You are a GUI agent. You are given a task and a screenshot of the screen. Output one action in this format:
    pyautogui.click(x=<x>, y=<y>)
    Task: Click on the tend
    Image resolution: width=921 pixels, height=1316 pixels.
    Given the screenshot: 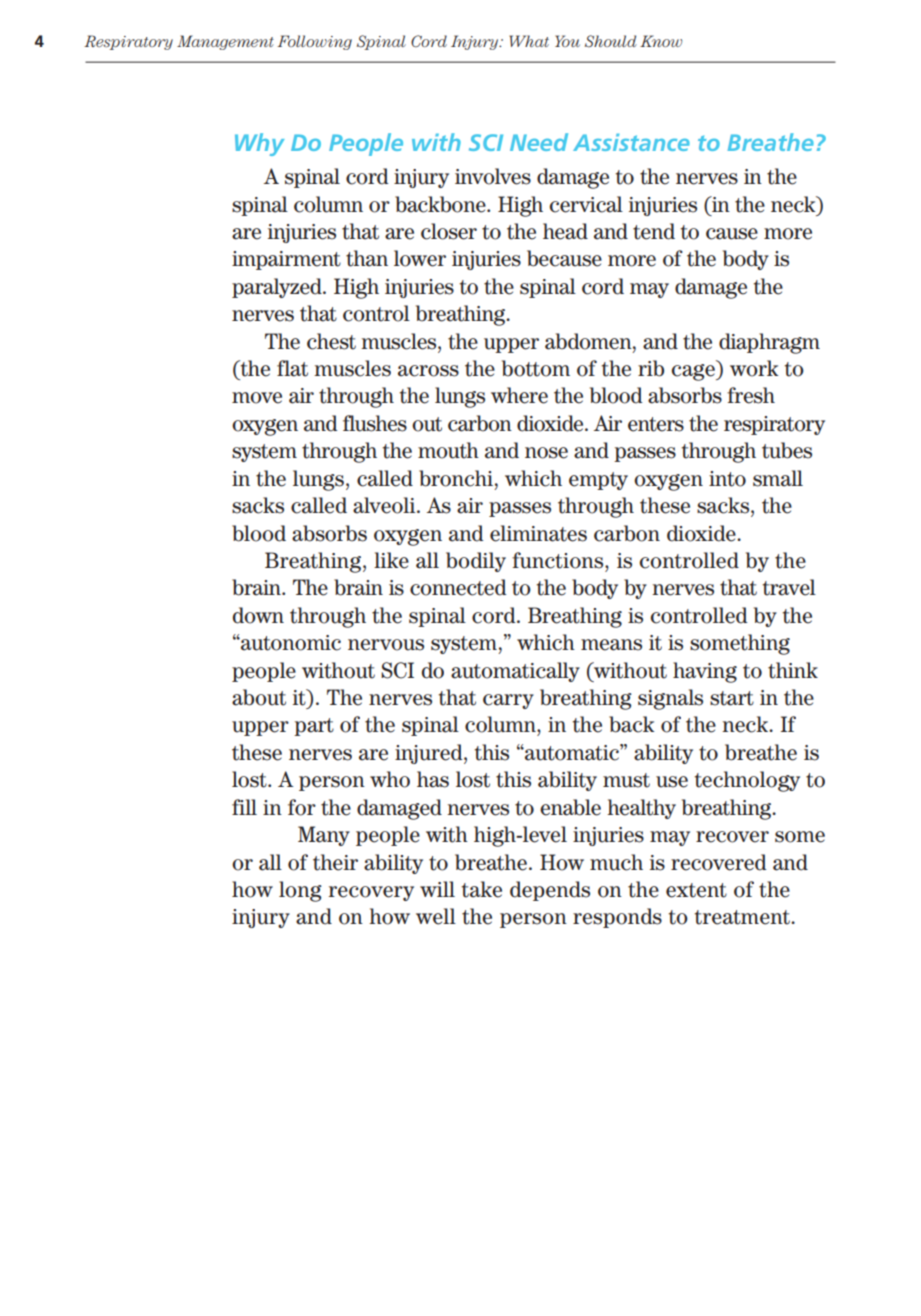 What is the action you would take?
    pyautogui.click(x=654, y=231)
